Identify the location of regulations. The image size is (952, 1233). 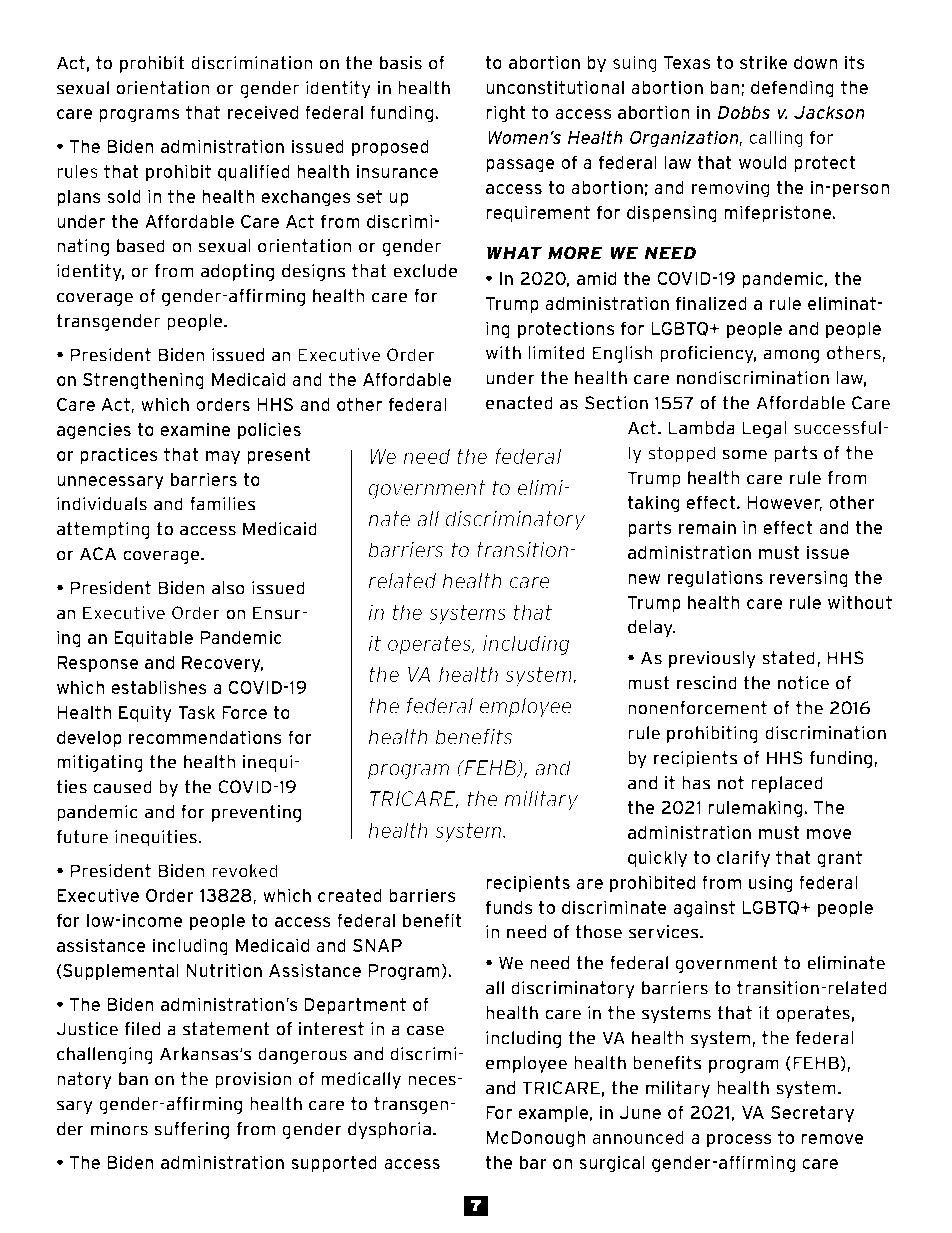
(715, 579).
